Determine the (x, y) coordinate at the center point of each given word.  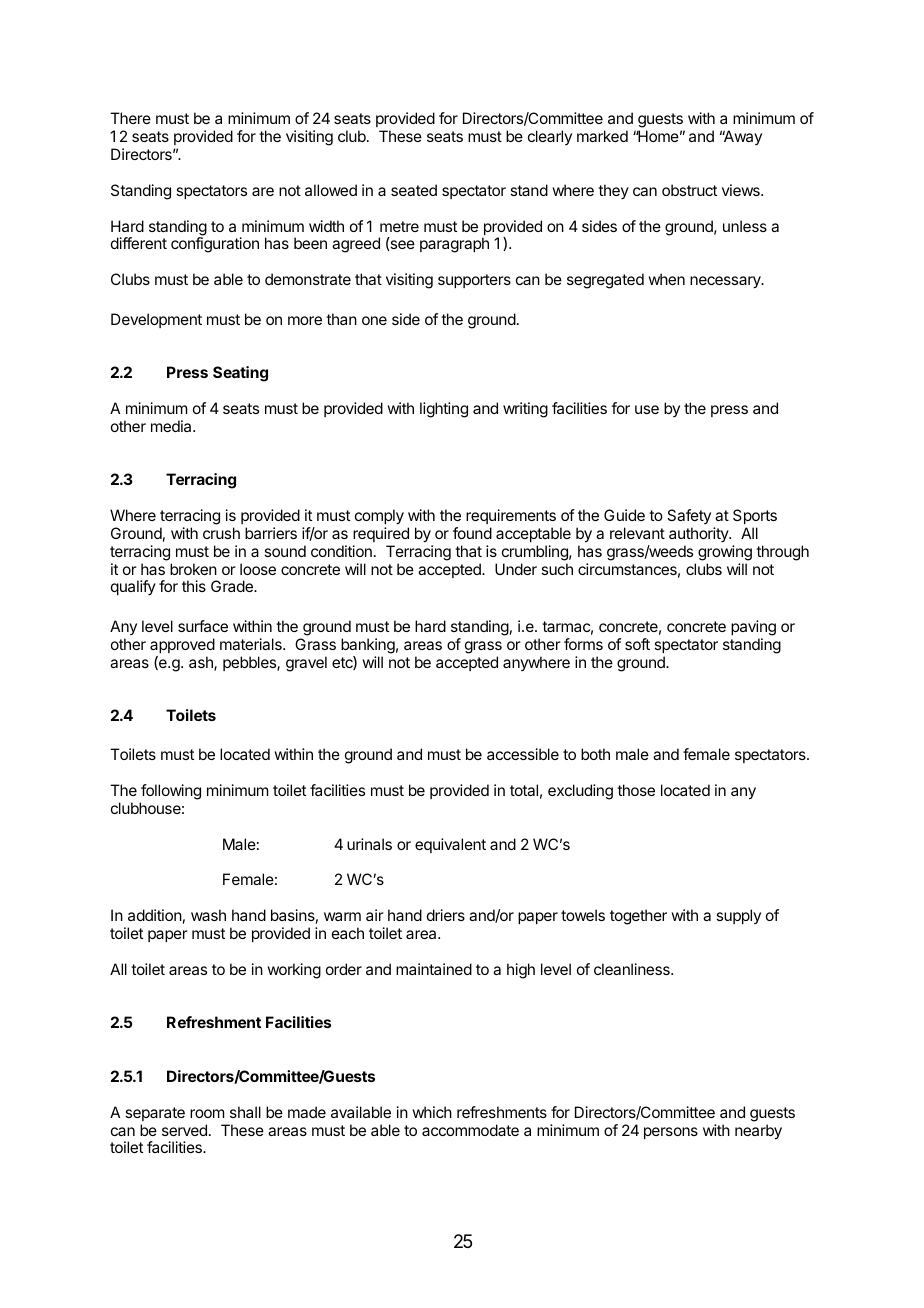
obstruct (689, 190)
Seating (240, 374)
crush (221, 533)
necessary (726, 282)
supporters (474, 281)
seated (414, 190)
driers (446, 915)
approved (182, 645)
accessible (523, 754)
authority (699, 534)
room (207, 1113)
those (636, 790)
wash (208, 915)
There (130, 118)
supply (738, 916)
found (472, 533)
